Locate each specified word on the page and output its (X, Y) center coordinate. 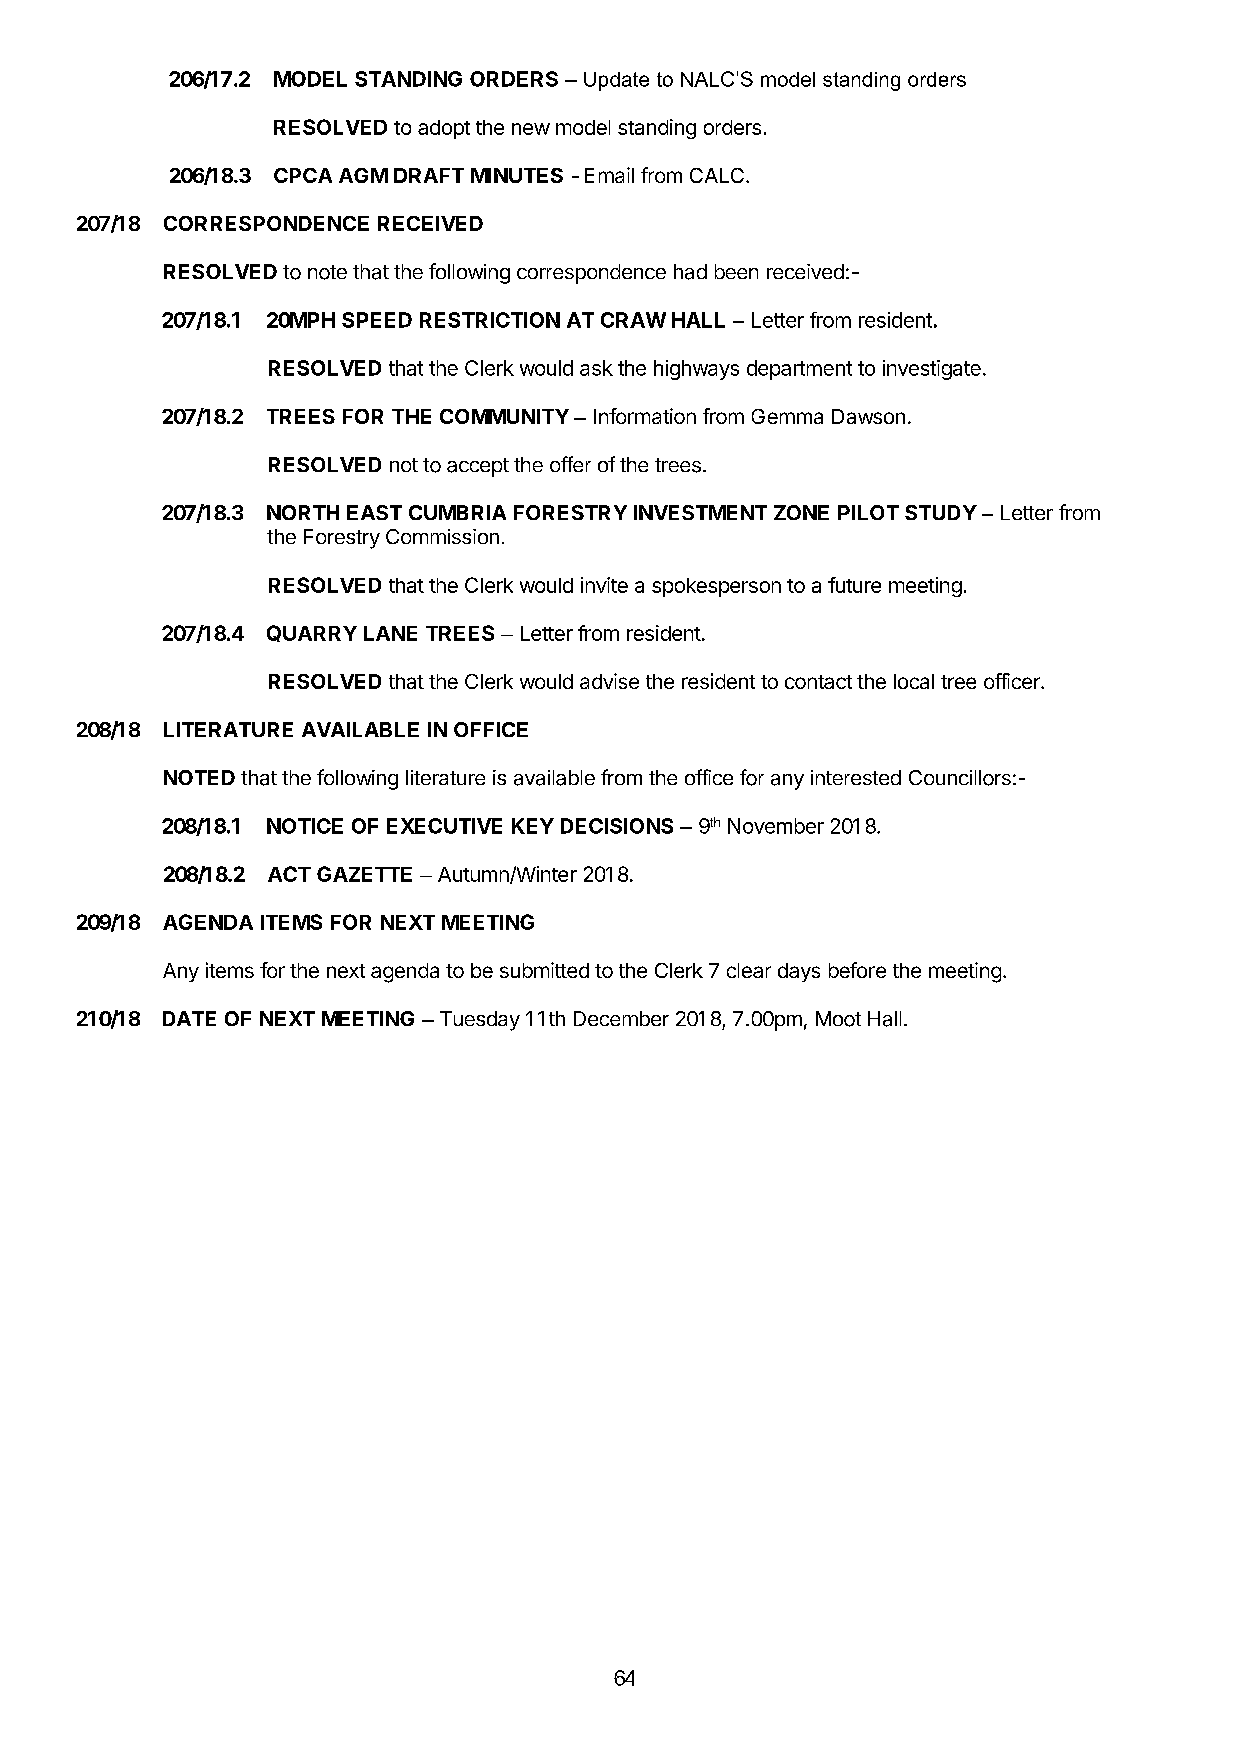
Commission (442, 536)
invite (604, 585)
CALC (717, 175)
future (854, 585)
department (799, 370)
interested (856, 777)
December (621, 1018)
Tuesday (480, 1021)
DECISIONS (617, 826)
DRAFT (429, 175)
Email (609, 175)
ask (596, 368)
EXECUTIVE (444, 826)
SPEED (377, 320)
